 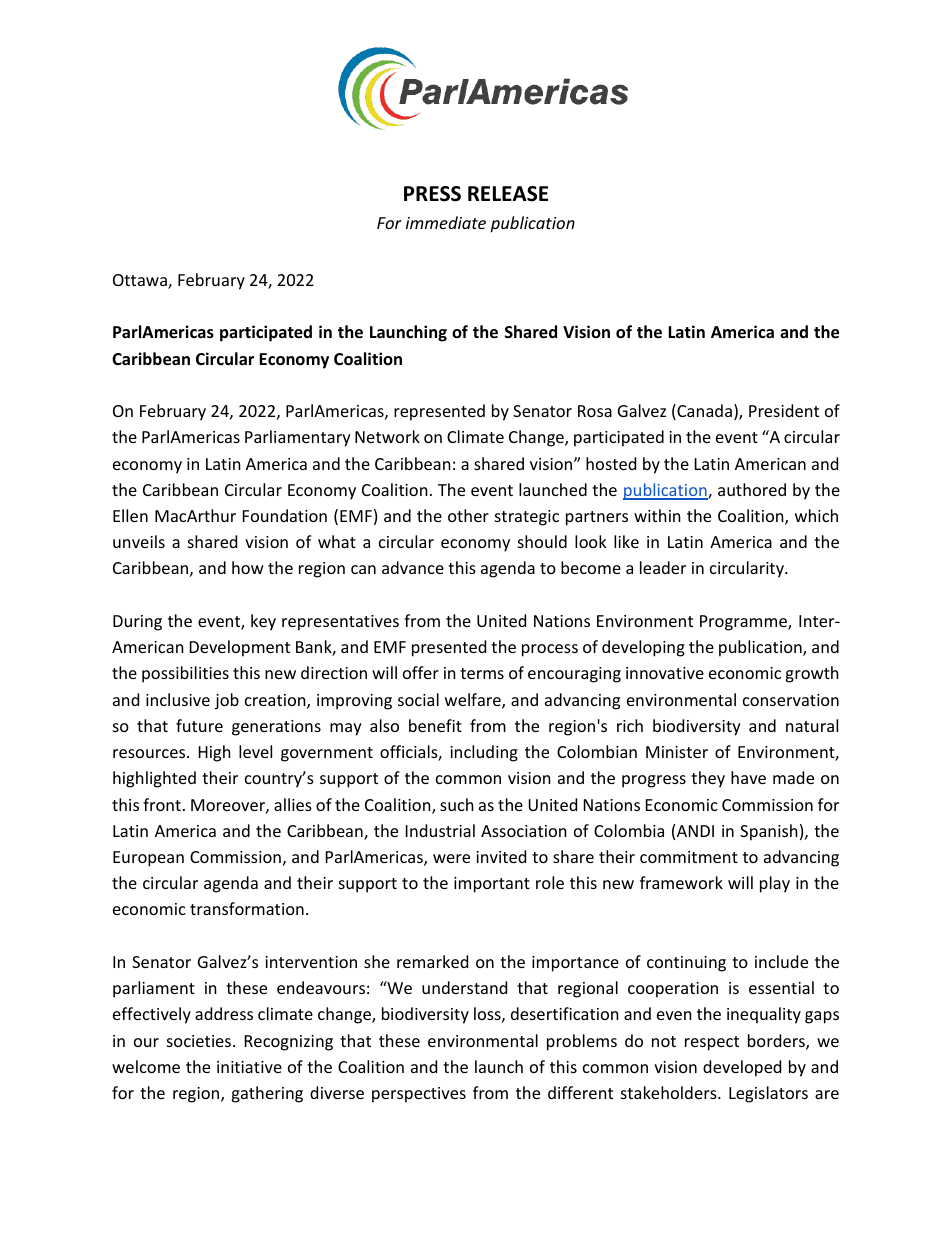 I want to click on perspectives, so click(x=419, y=1095).
